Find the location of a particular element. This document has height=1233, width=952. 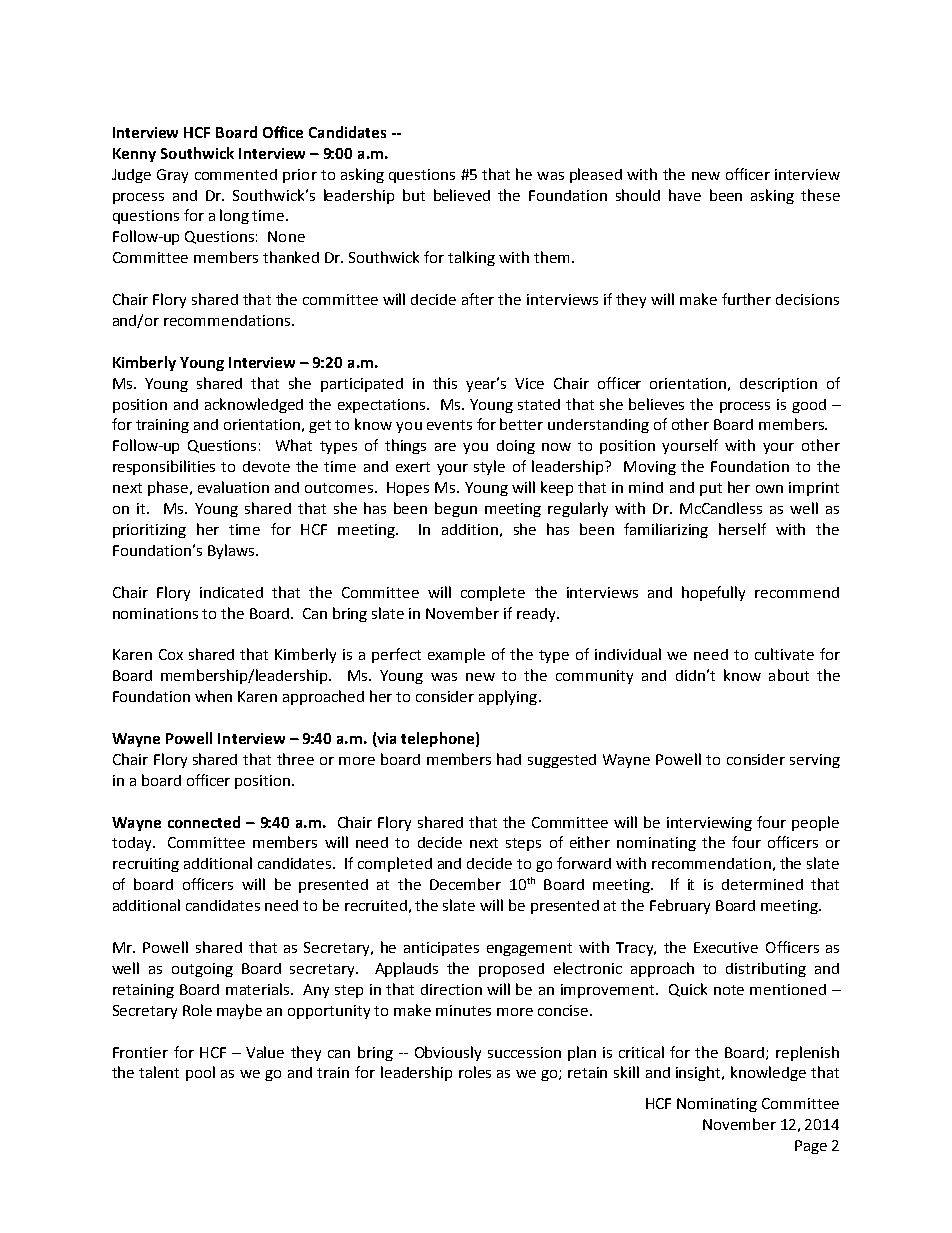

insight is located at coordinates (700, 1073).
